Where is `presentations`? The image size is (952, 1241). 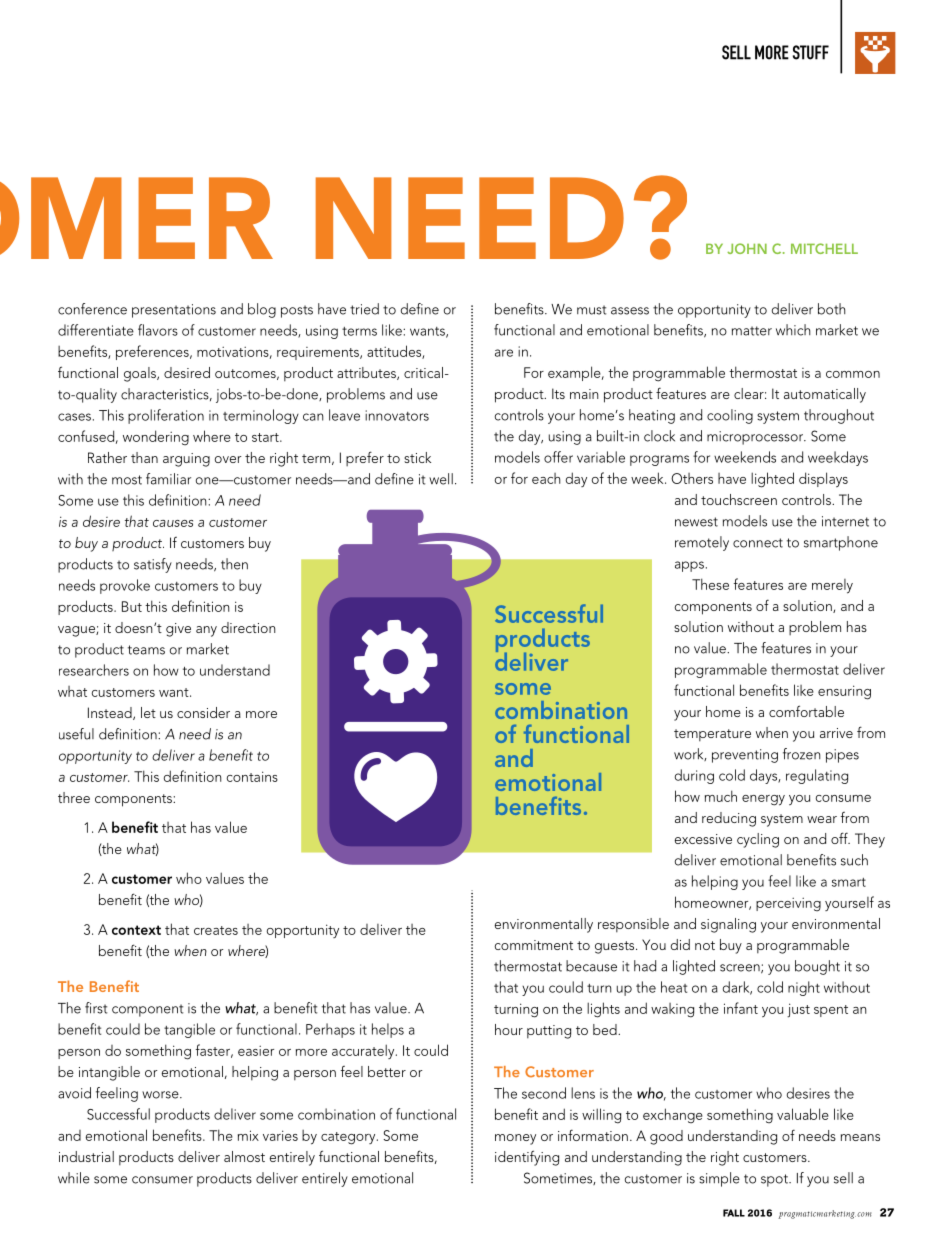
presentations is located at coordinates (174, 311).
